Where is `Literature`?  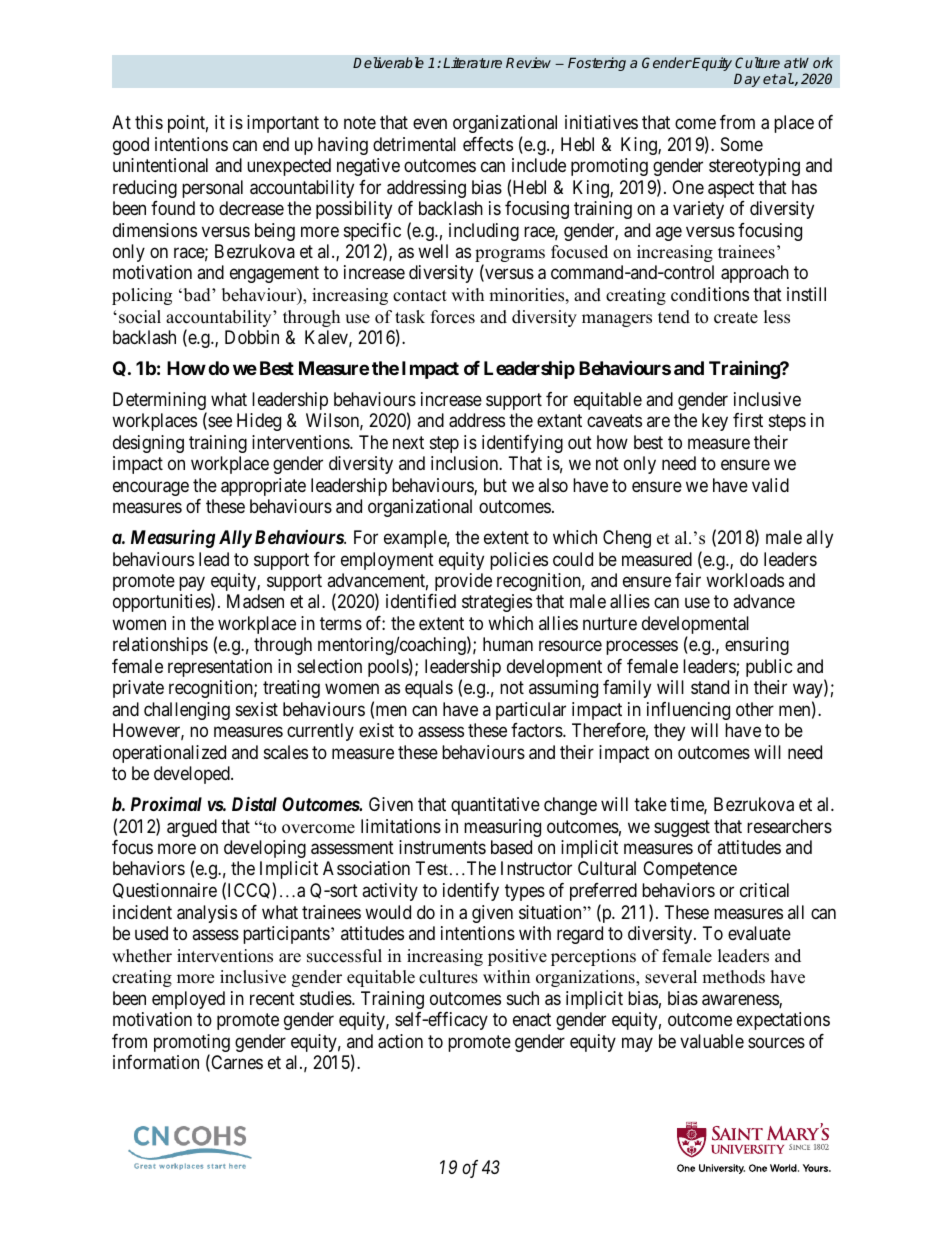
Literature is located at coordinates (472, 62).
